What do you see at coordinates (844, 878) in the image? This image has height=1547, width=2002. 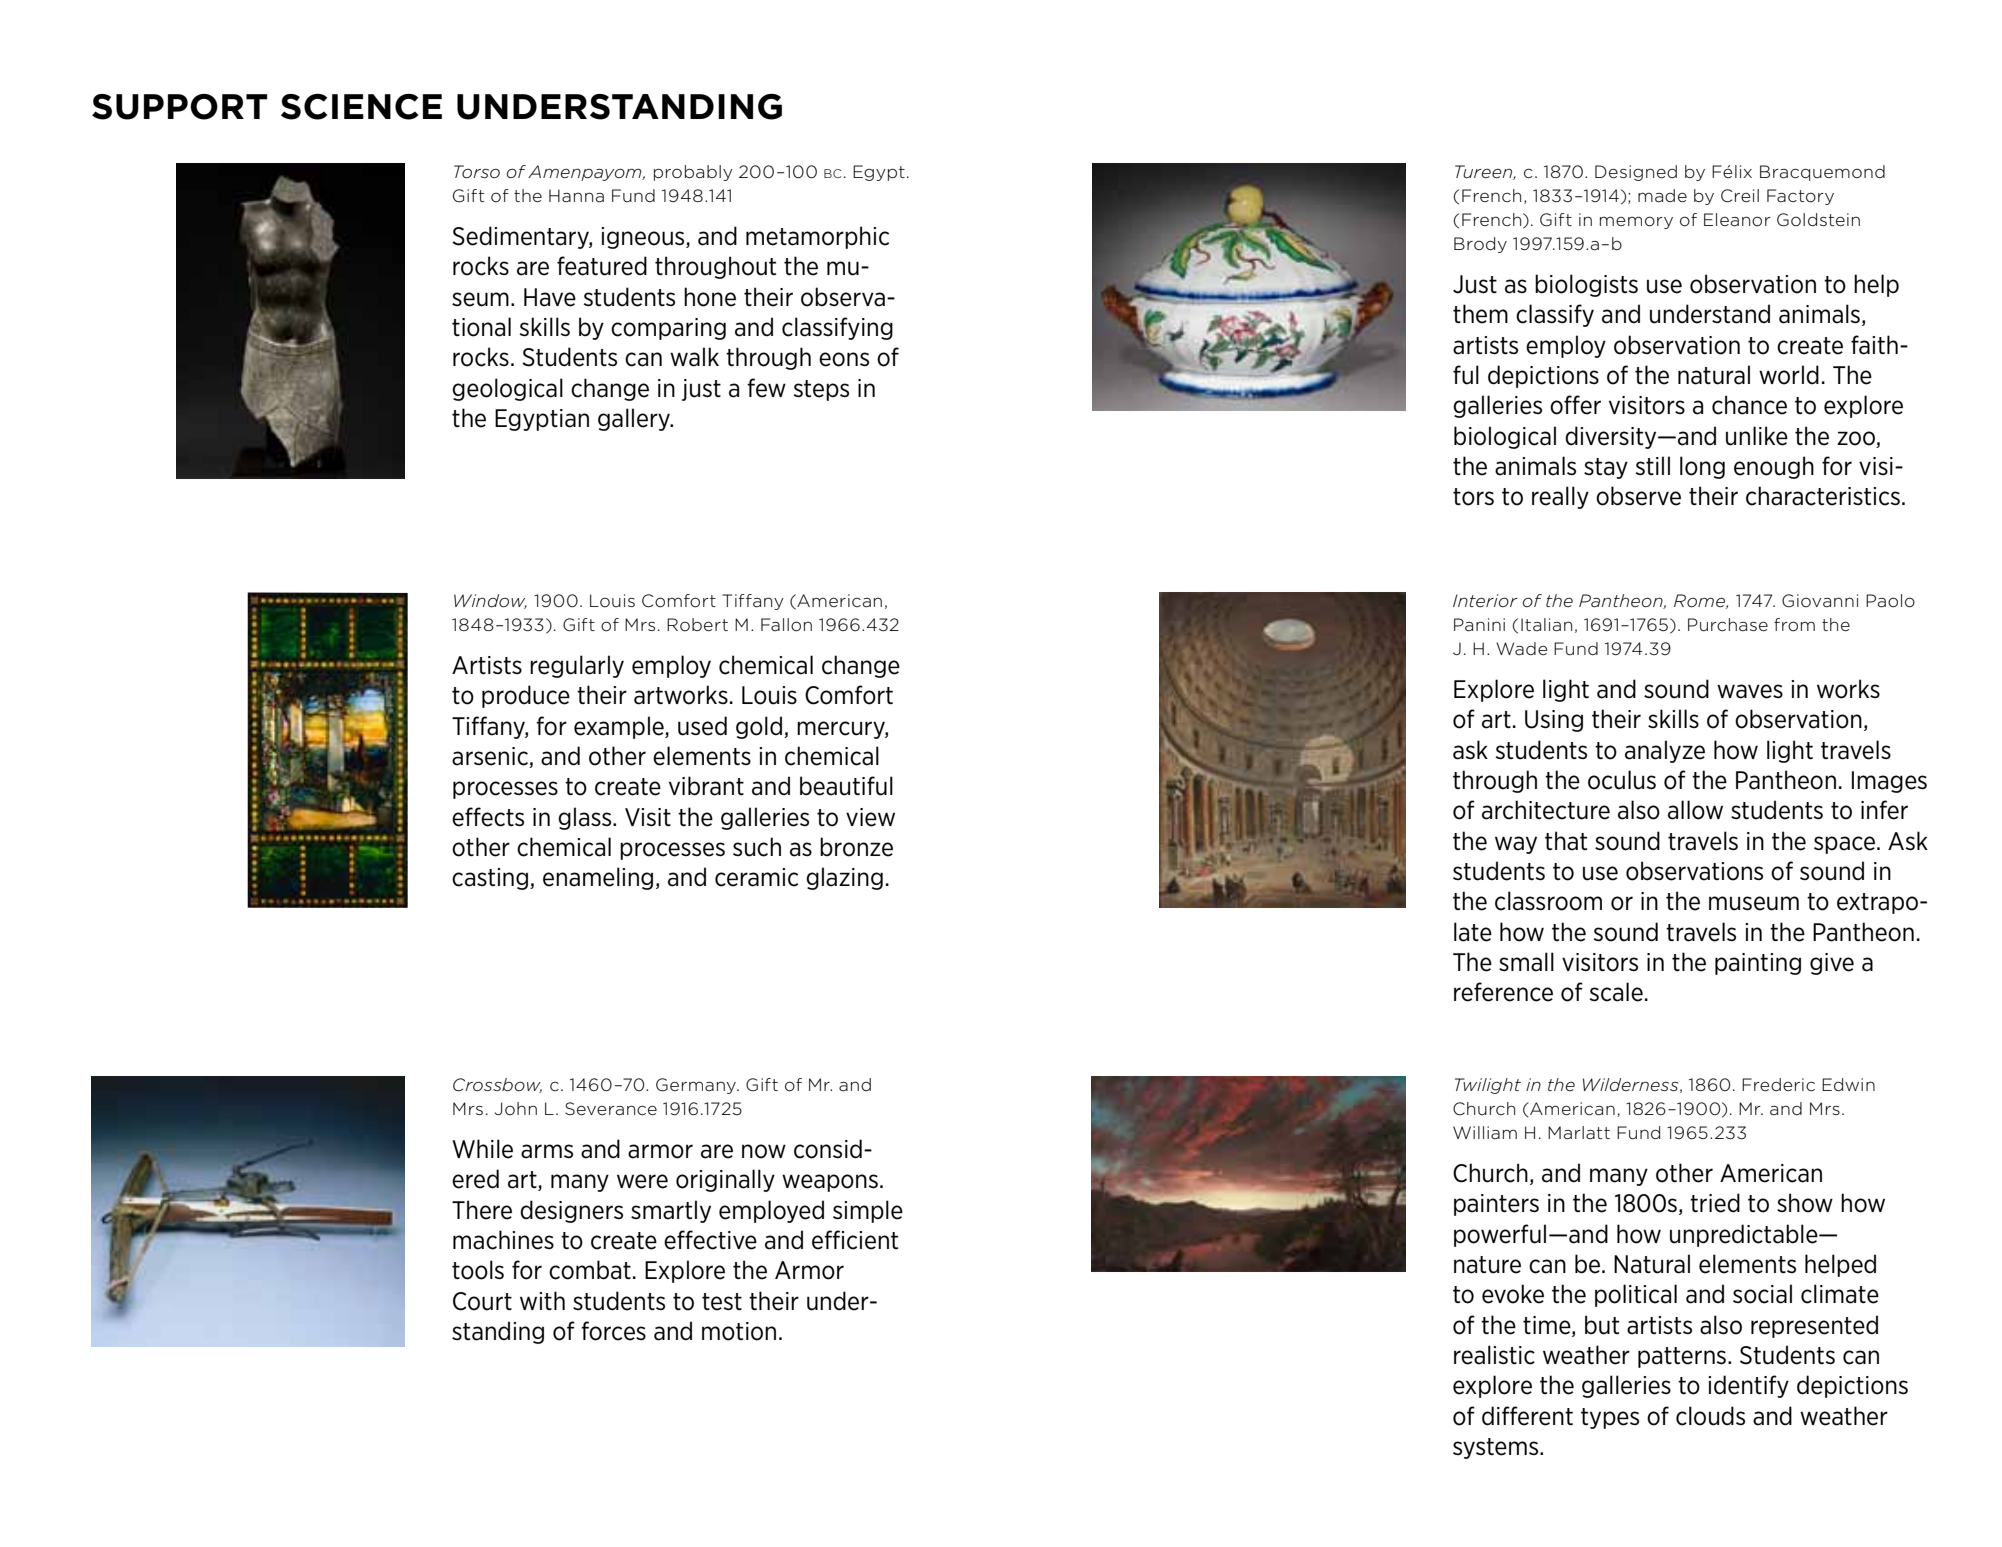 I see `glazing` at bounding box center [844, 878].
